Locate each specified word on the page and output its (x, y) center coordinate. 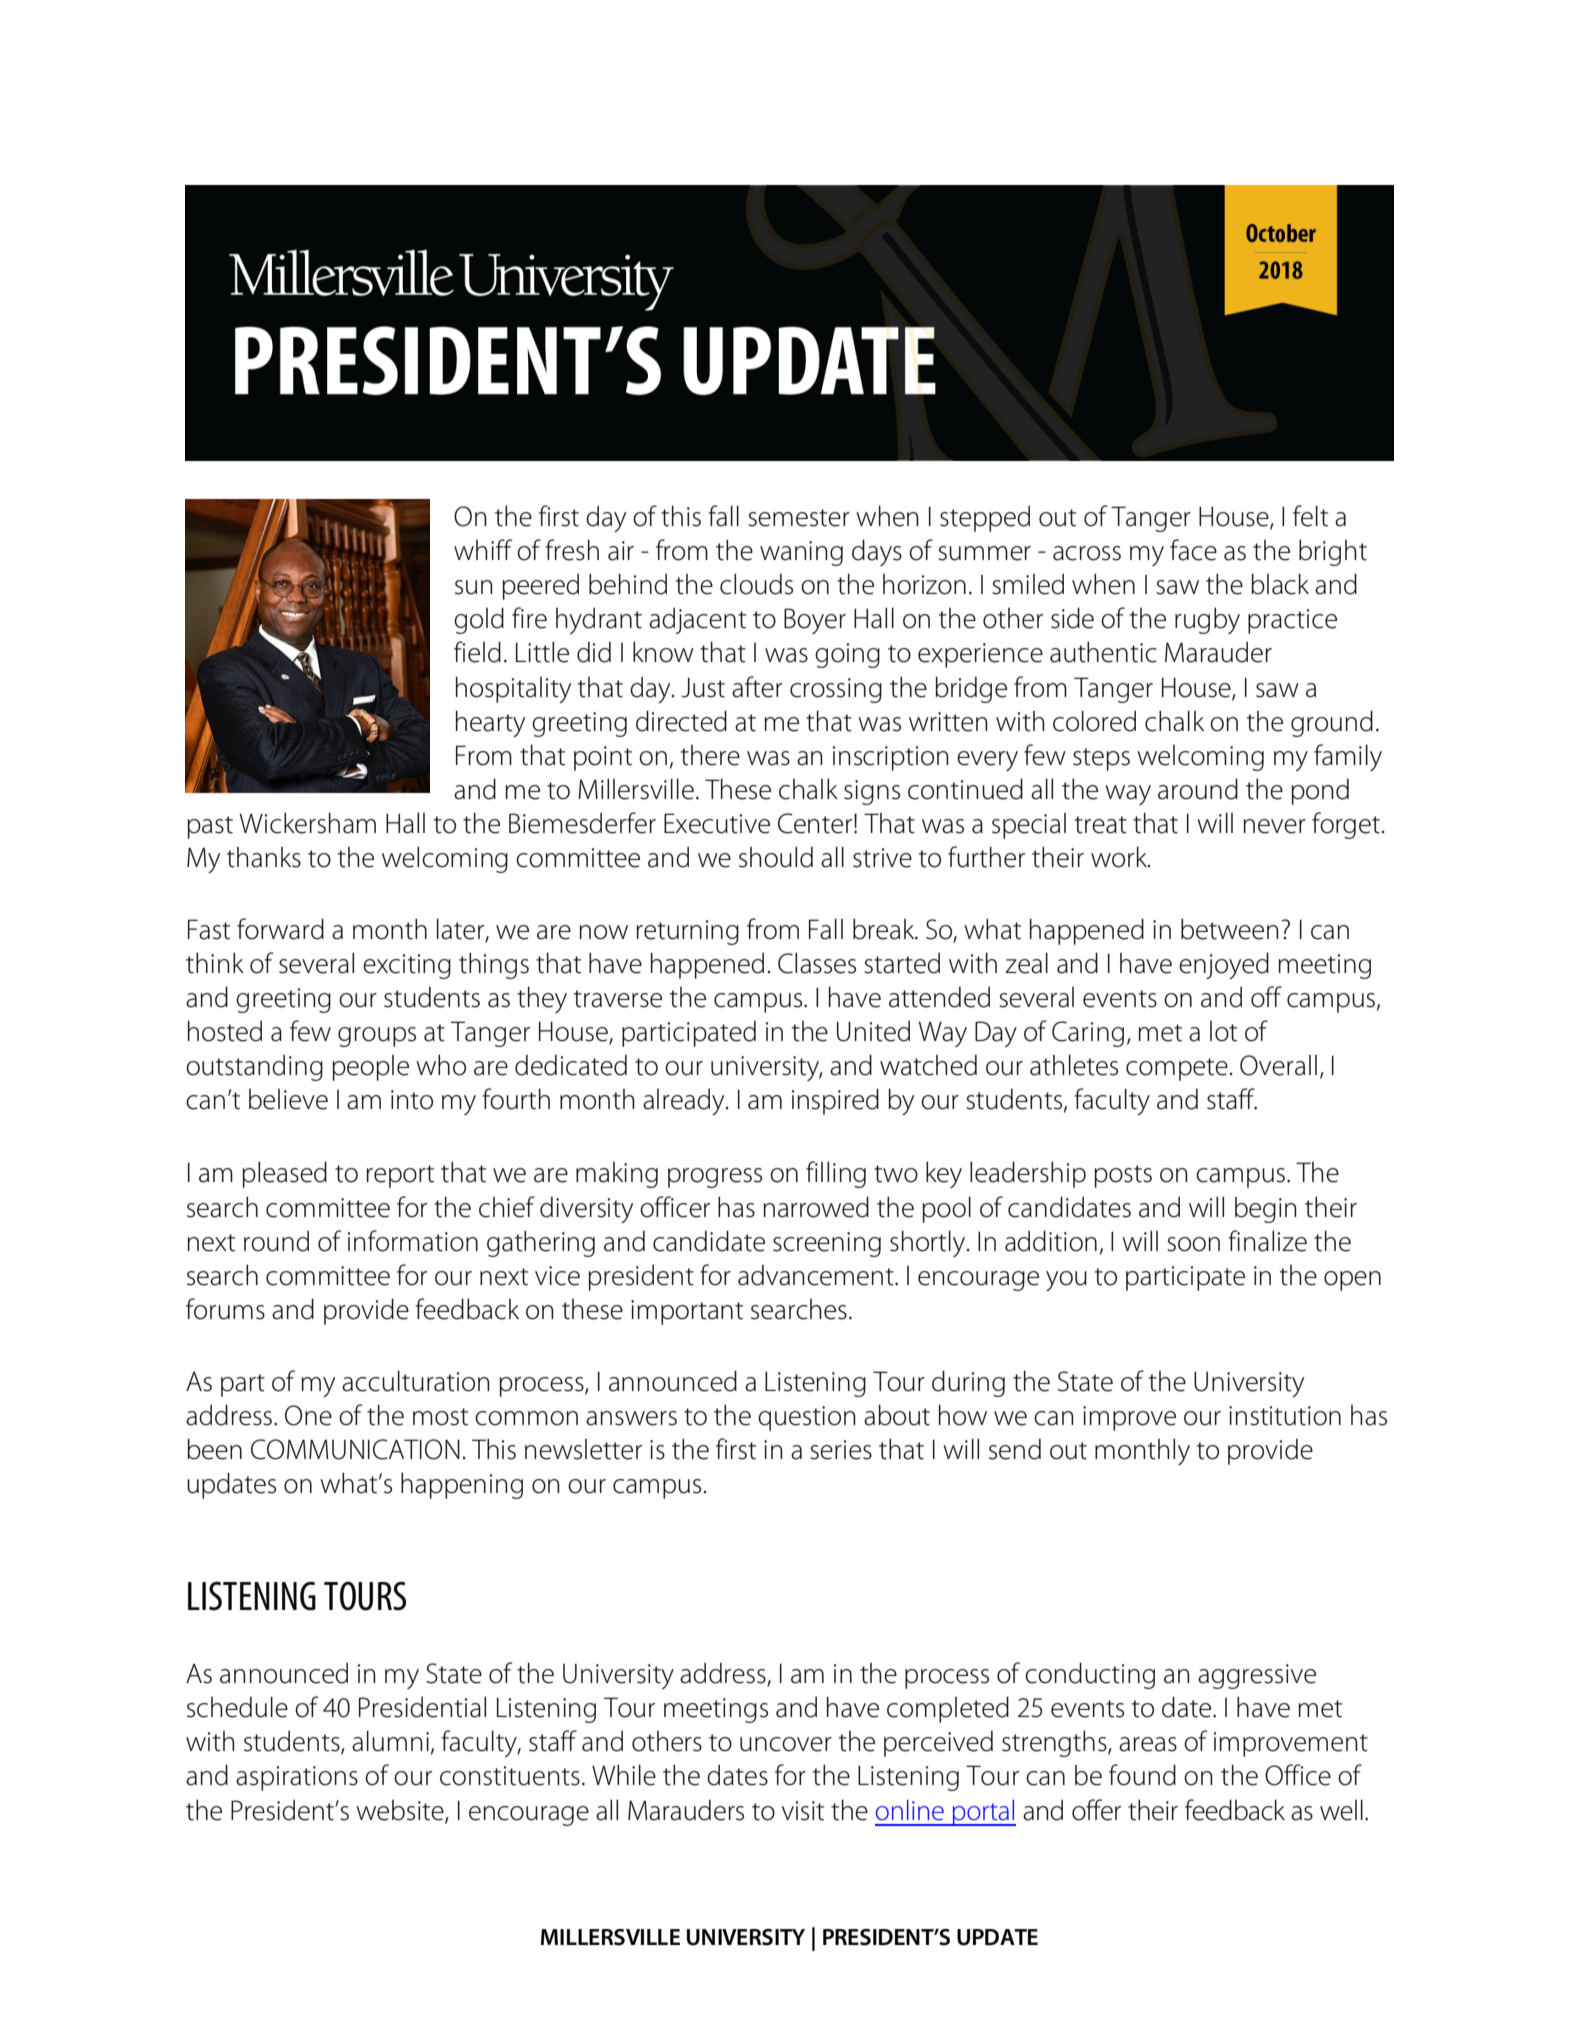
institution (1285, 1416)
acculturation (416, 1381)
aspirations (297, 1778)
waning (801, 553)
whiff (483, 549)
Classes (817, 963)
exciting (407, 966)
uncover (786, 1744)
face (1193, 550)
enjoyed (1224, 965)
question (807, 1418)
